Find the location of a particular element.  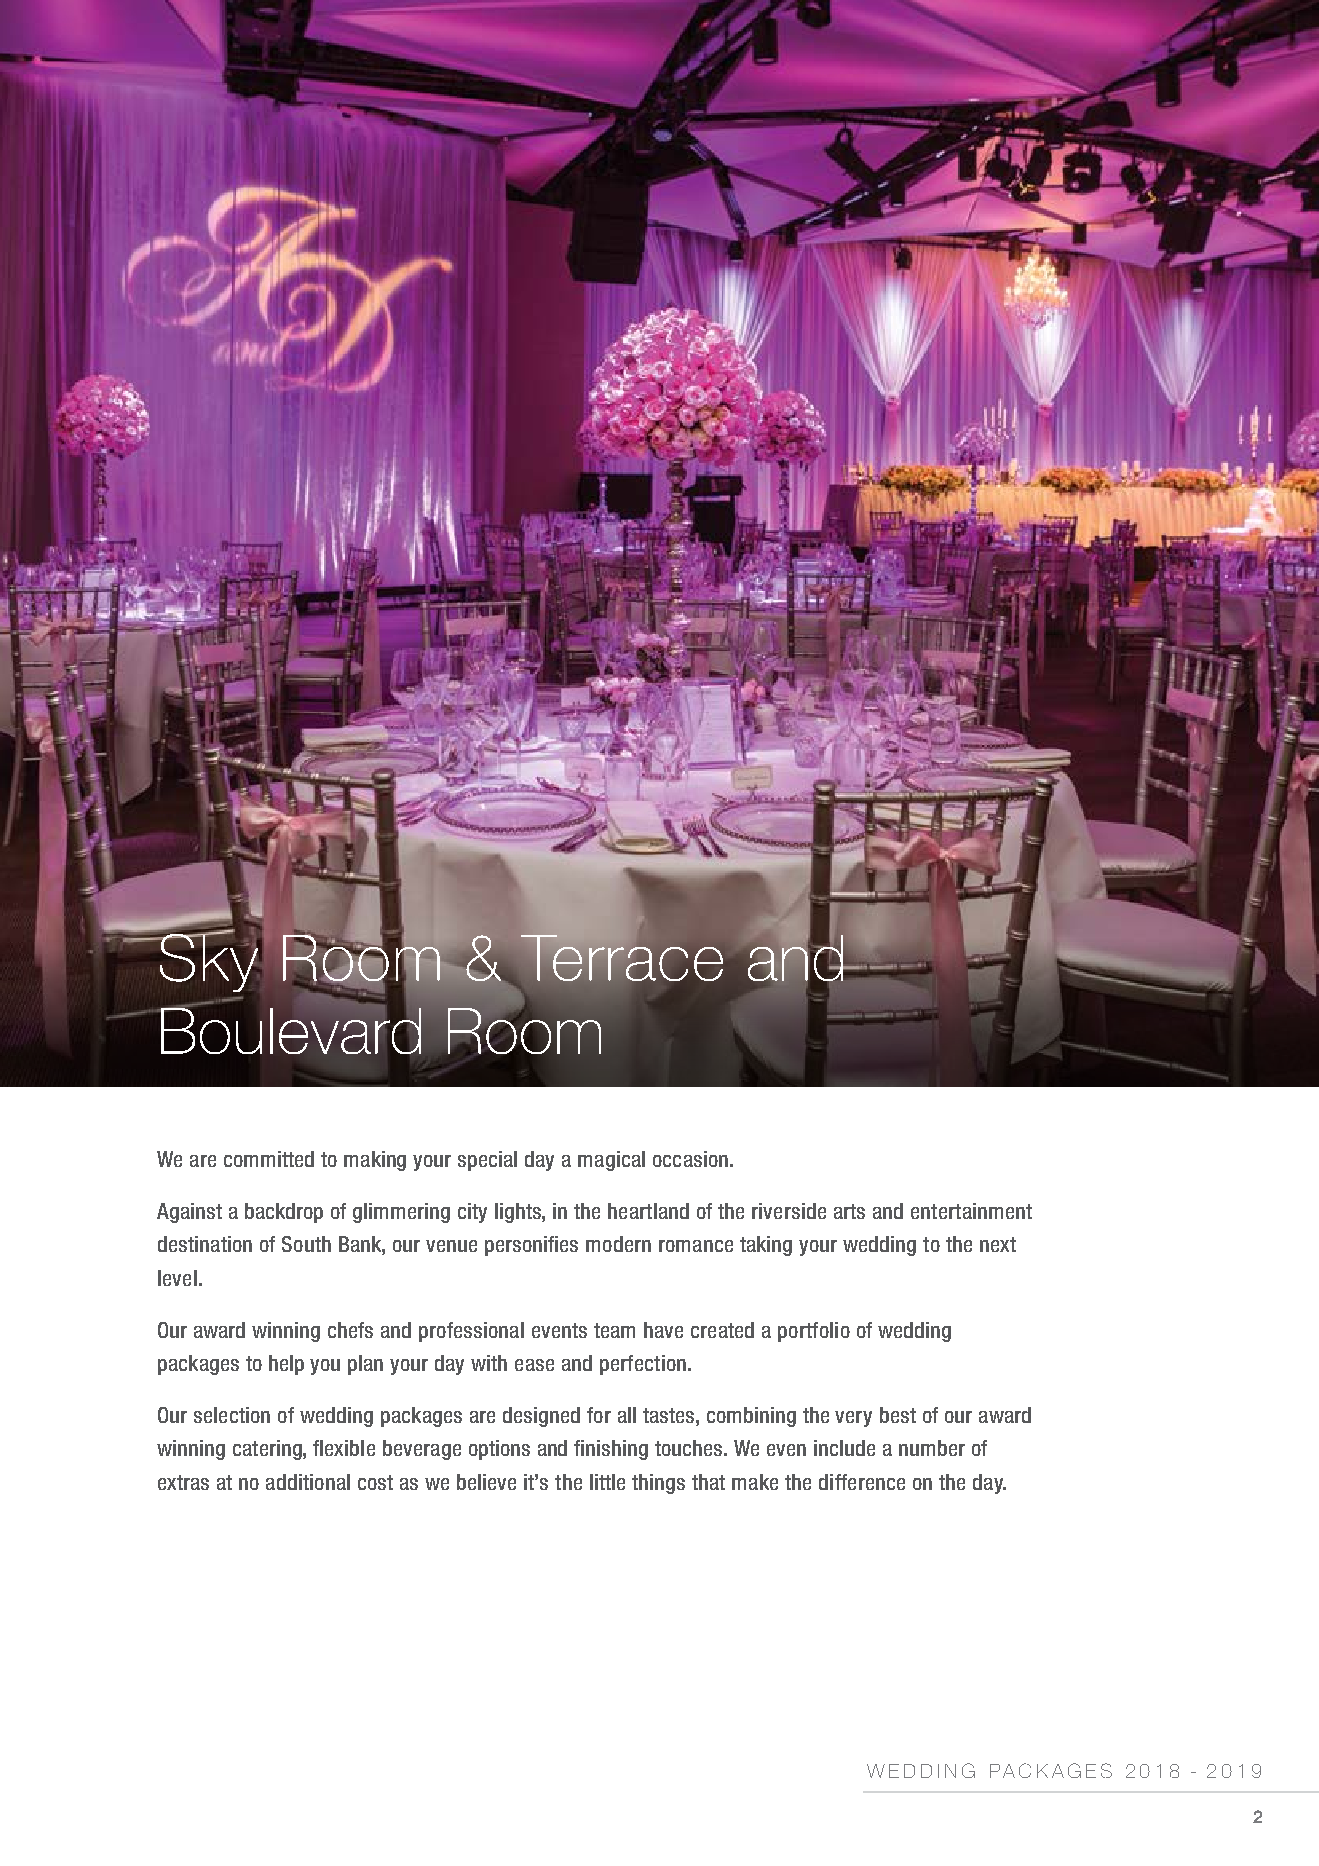

Boulevard is located at coordinates (292, 1029).
